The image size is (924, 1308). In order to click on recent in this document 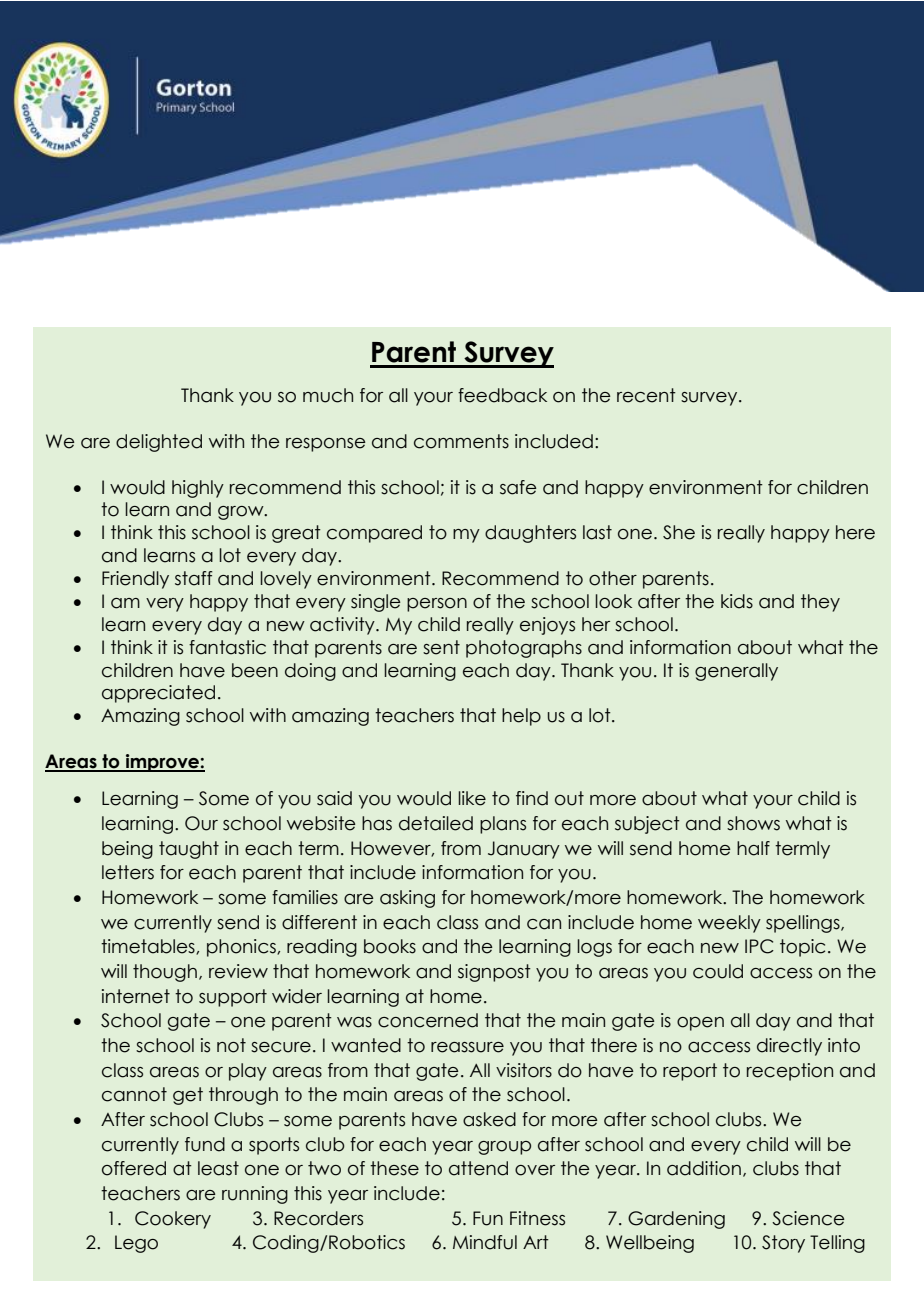, I will do `click(646, 395)`.
